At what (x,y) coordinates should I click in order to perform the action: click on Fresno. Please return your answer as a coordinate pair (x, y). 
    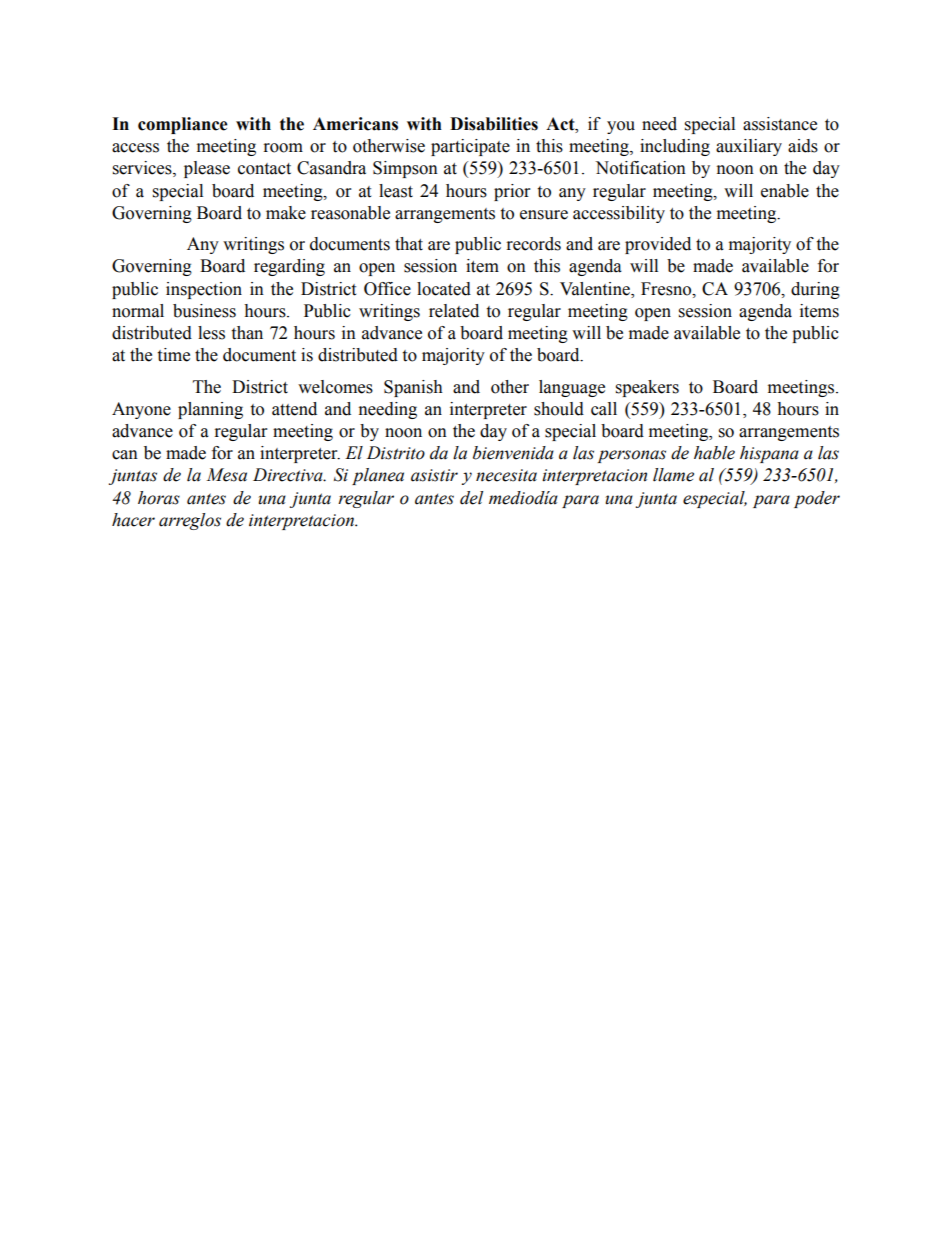
    Looking at the image, I should click on (667, 289).
